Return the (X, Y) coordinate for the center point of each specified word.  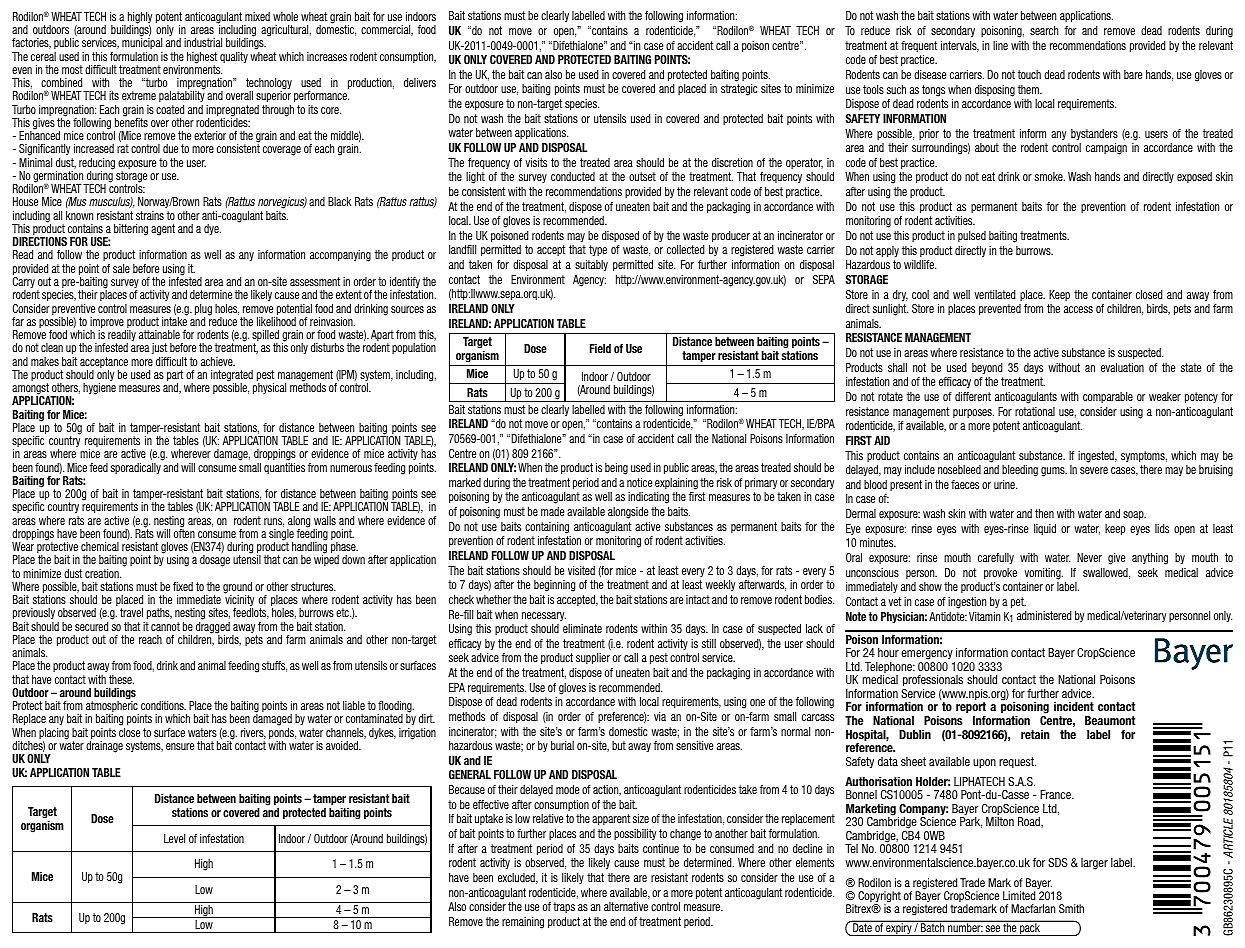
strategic (739, 90)
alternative (626, 906)
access (1078, 309)
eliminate (582, 628)
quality (234, 57)
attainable (159, 334)
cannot (165, 626)
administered (1044, 615)
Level (174, 838)
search (1044, 30)
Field (600, 348)
